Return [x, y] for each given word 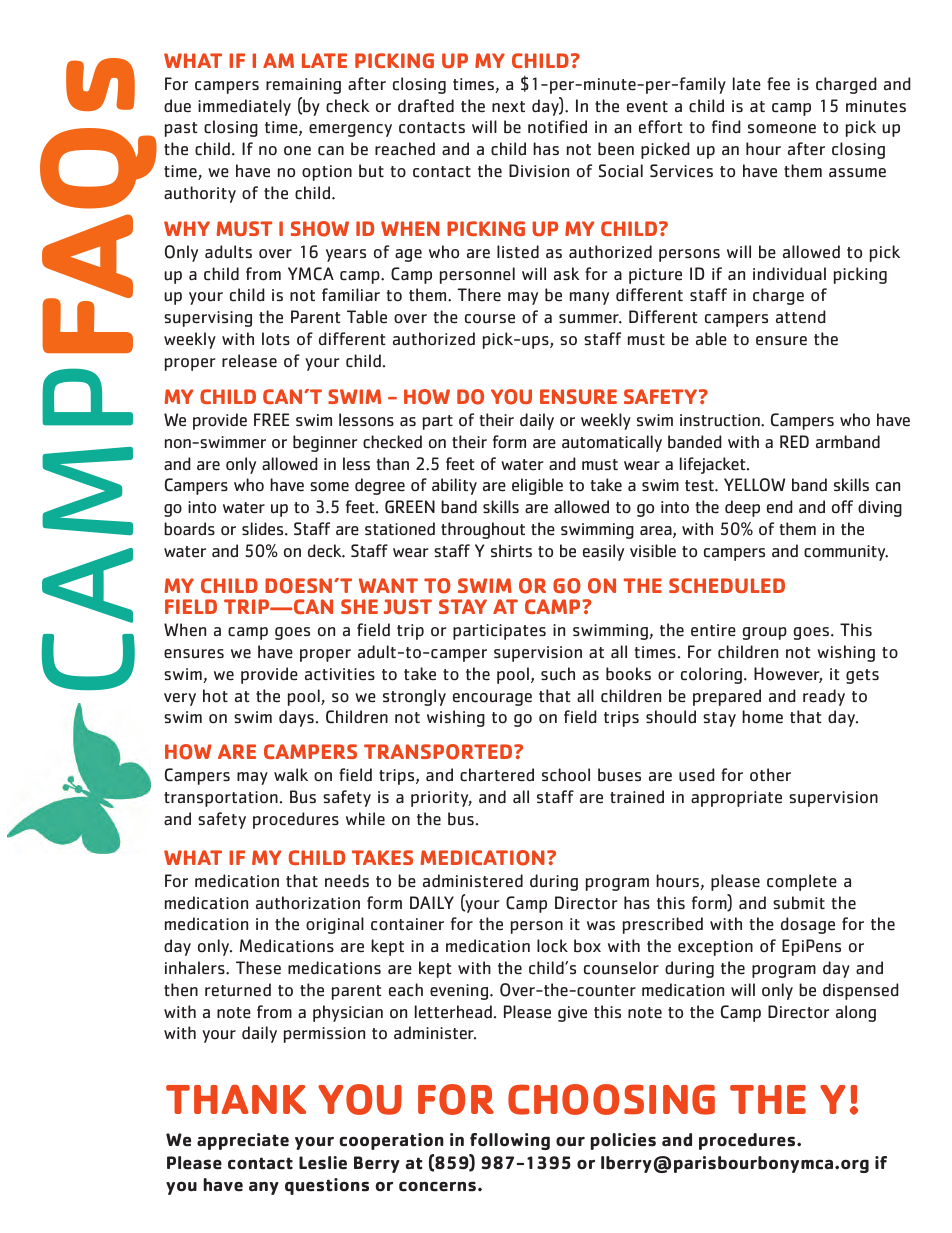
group [764, 633]
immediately [244, 107]
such [558, 674]
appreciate [243, 1141]
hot [215, 696]
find [726, 126]
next [508, 106]
